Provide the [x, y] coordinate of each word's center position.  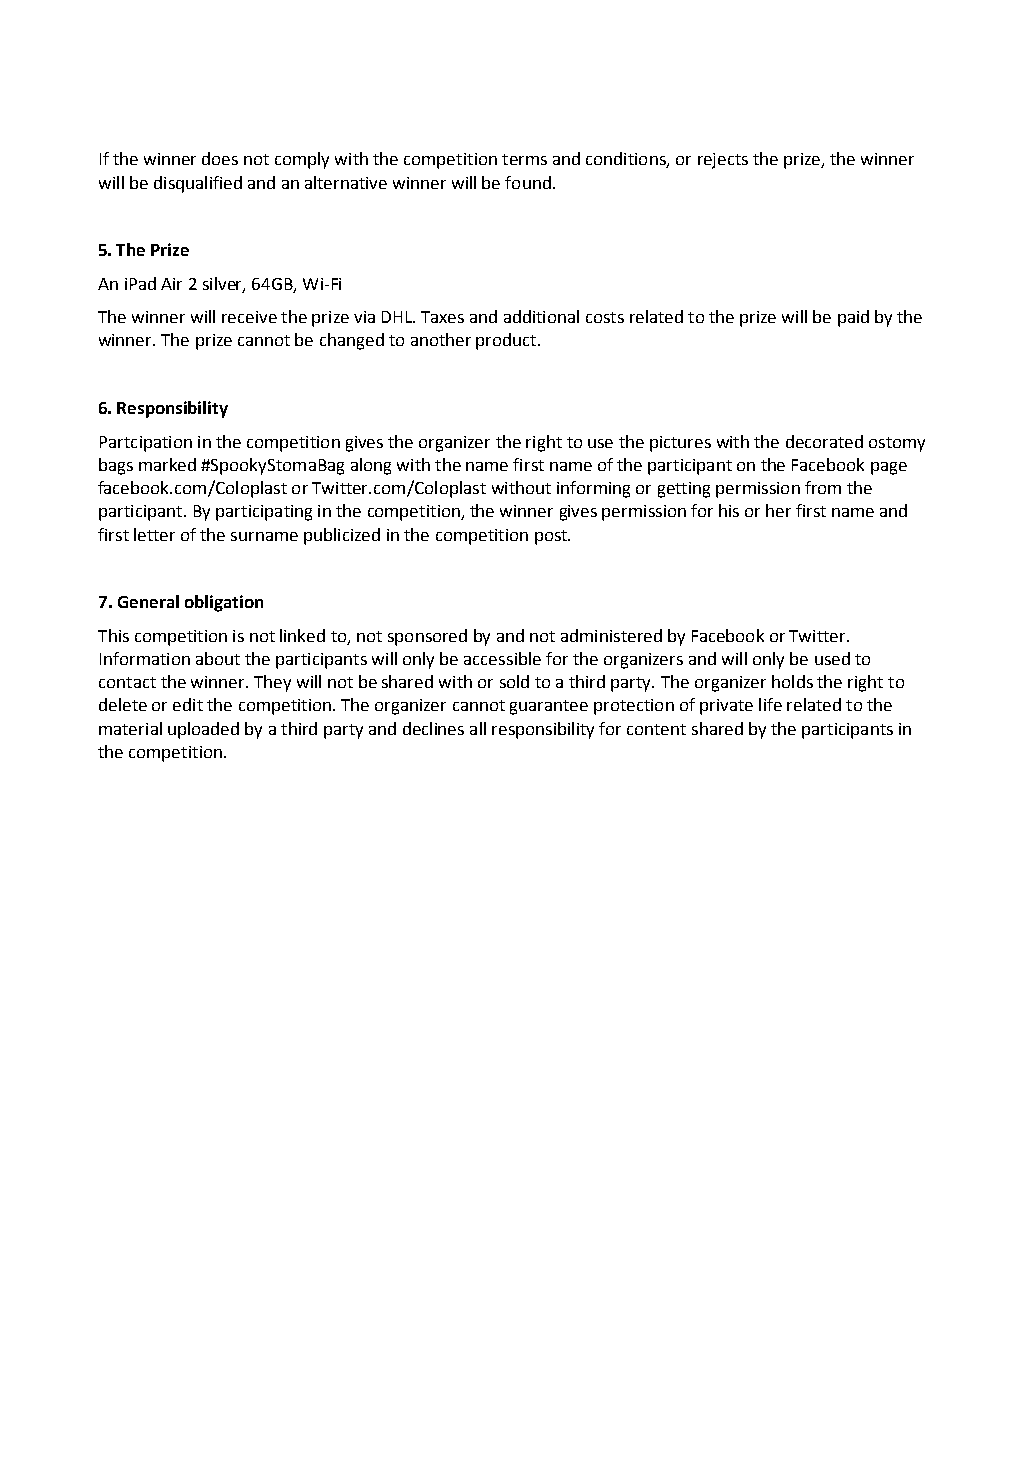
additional [541, 316]
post [552, 537]
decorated [824, 441]
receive [249, 317]
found [528, 182]
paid [853, 318]
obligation [224, 603]
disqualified [198, 184]
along [371, 466]
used [832, 658]
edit [188, 704]
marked [167, 464]
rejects [723, 161]
